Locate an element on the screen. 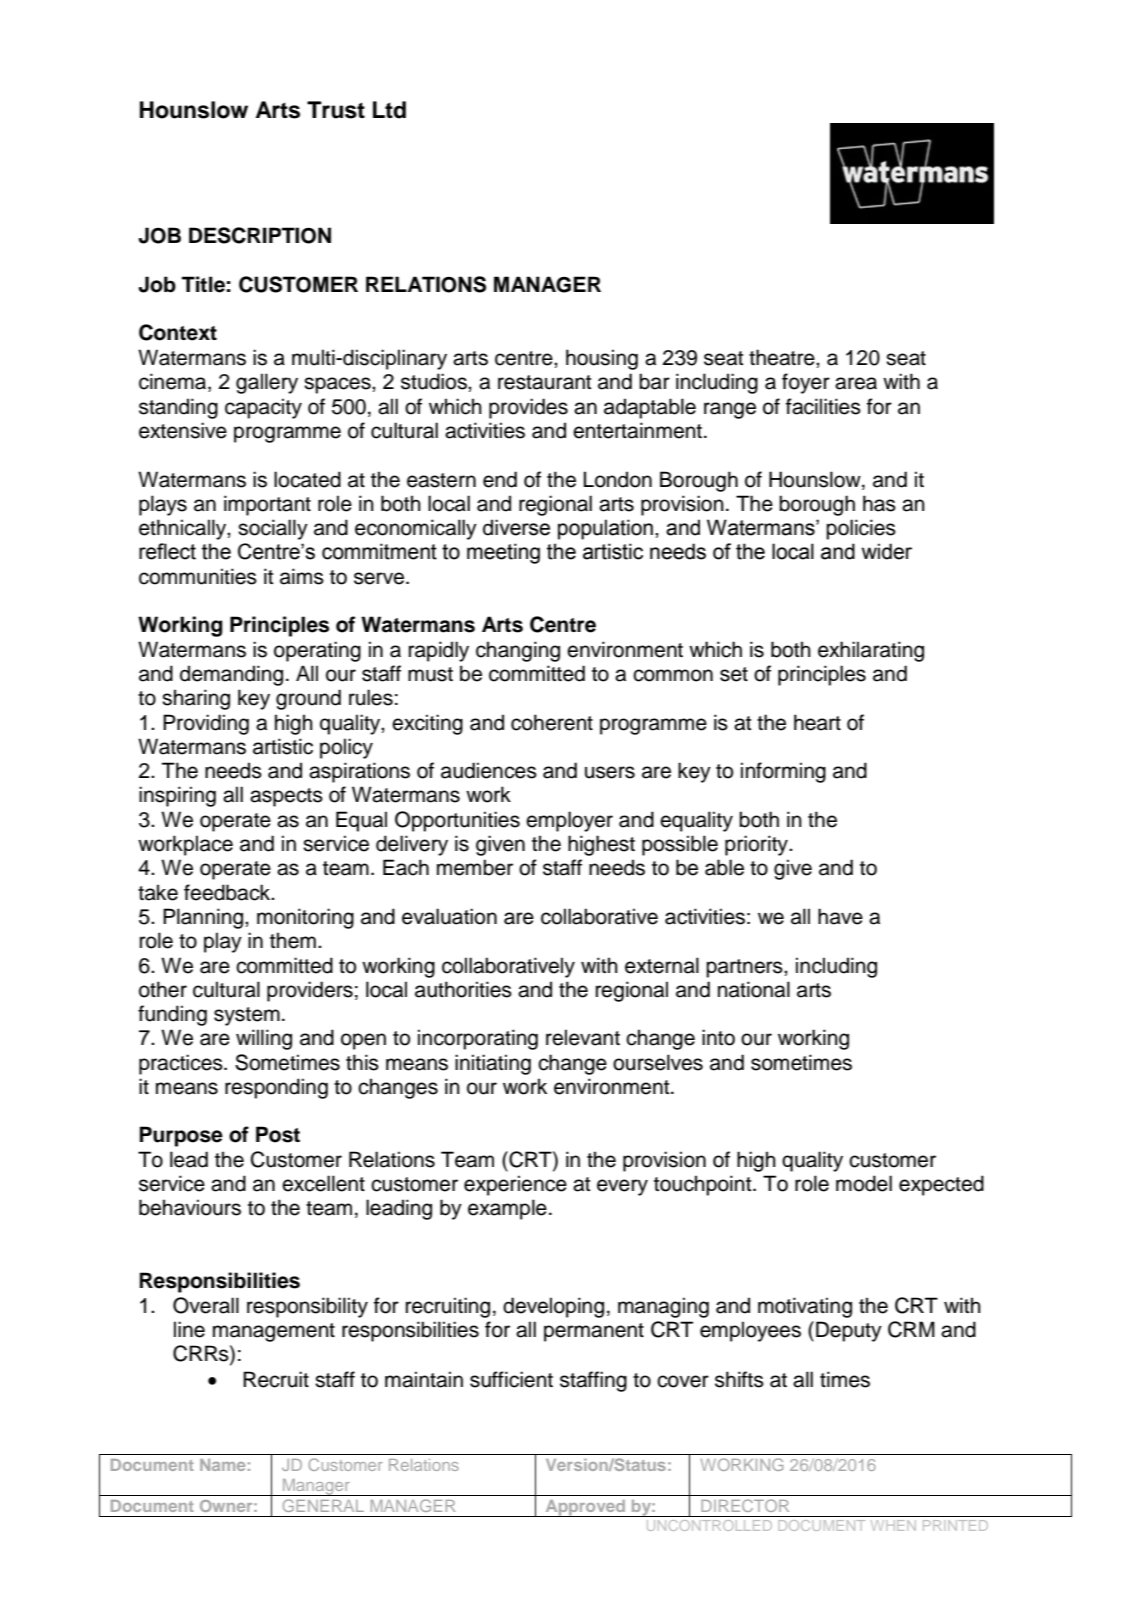 This screenshot has height=1617, width=1144. aspects is located at coordinates (286, 797).
